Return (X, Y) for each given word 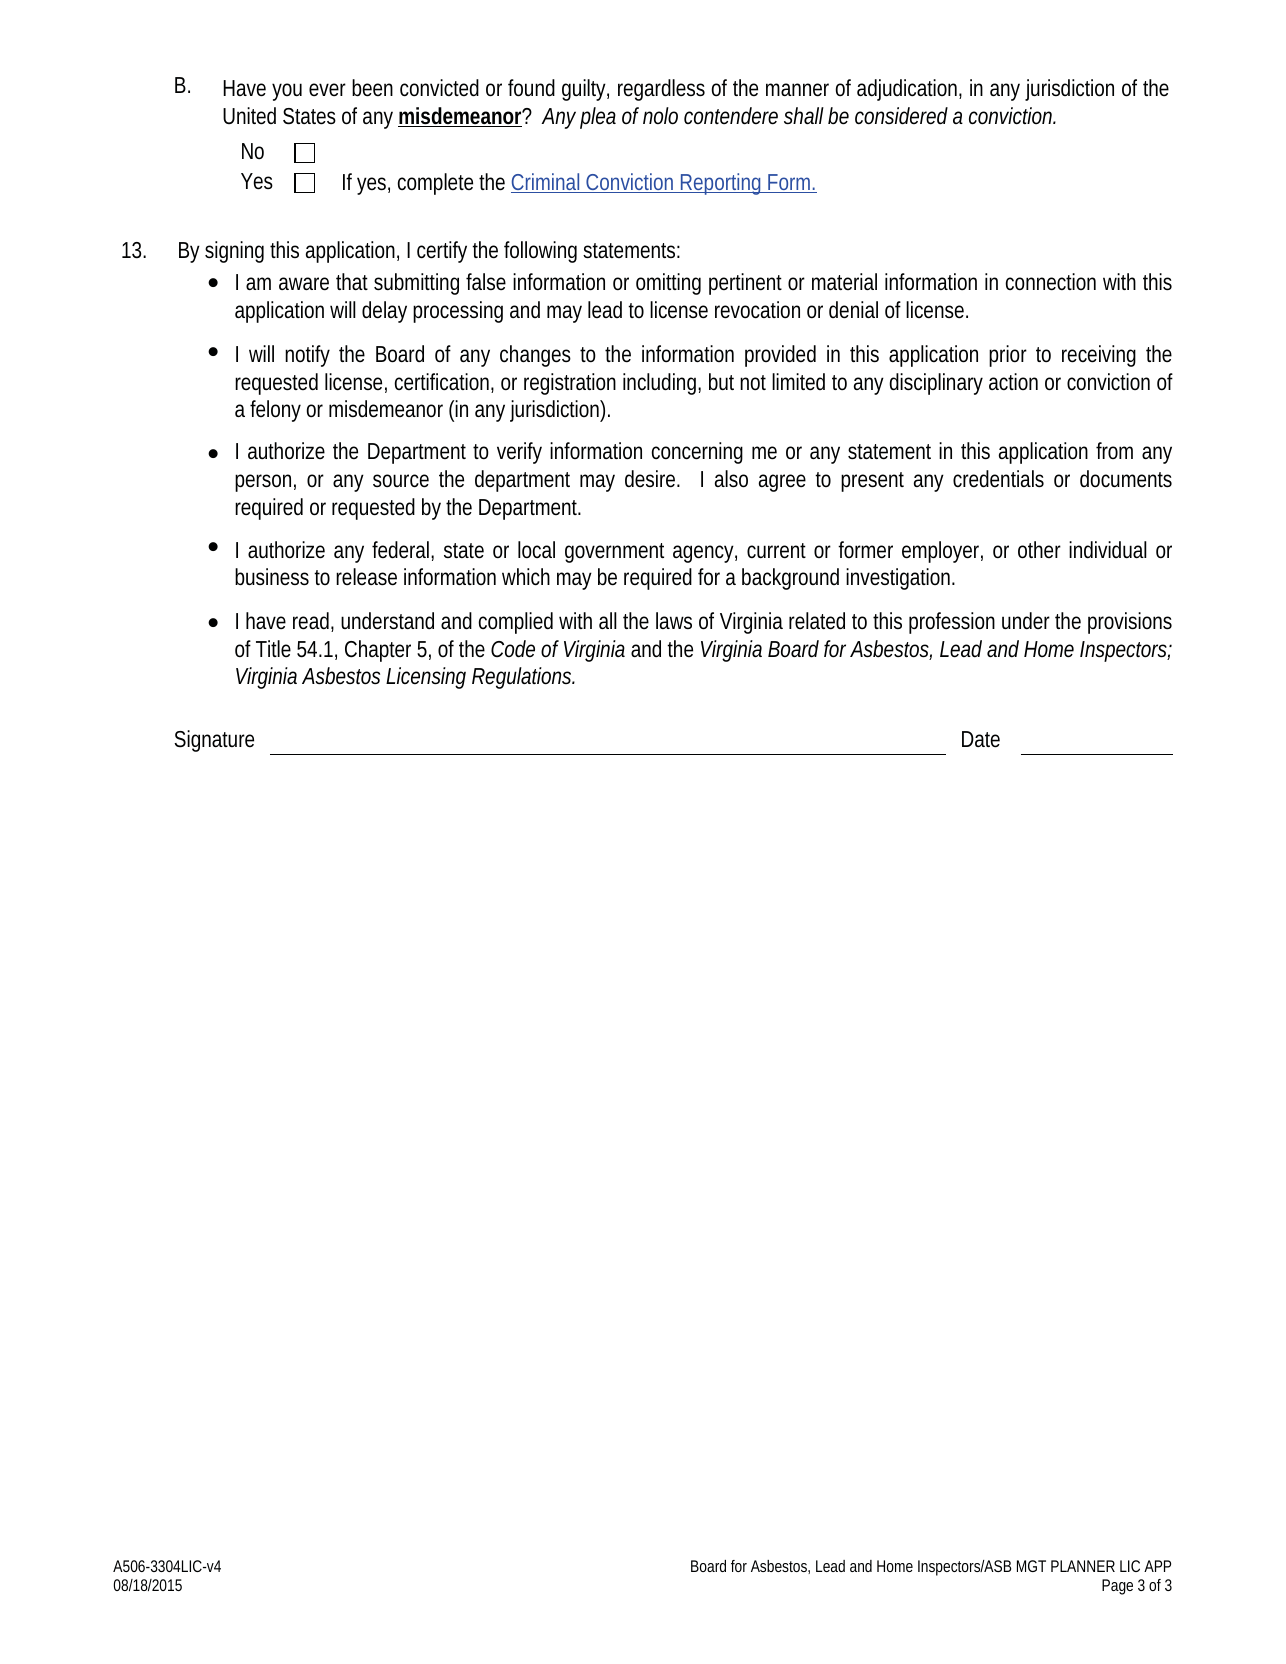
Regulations (523, 678)
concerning (697, 453)
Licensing (426, 678)
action (1013, 381)
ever (327, 90)
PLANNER (1083, 1566)
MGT (1031, 1566)
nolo (660, 116)
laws (674, 620)
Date (981, 739)
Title (273, 649)
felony (275, 411)
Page (1117, 1587)
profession (952, 623)
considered (901, 116)
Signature (214, 741)
